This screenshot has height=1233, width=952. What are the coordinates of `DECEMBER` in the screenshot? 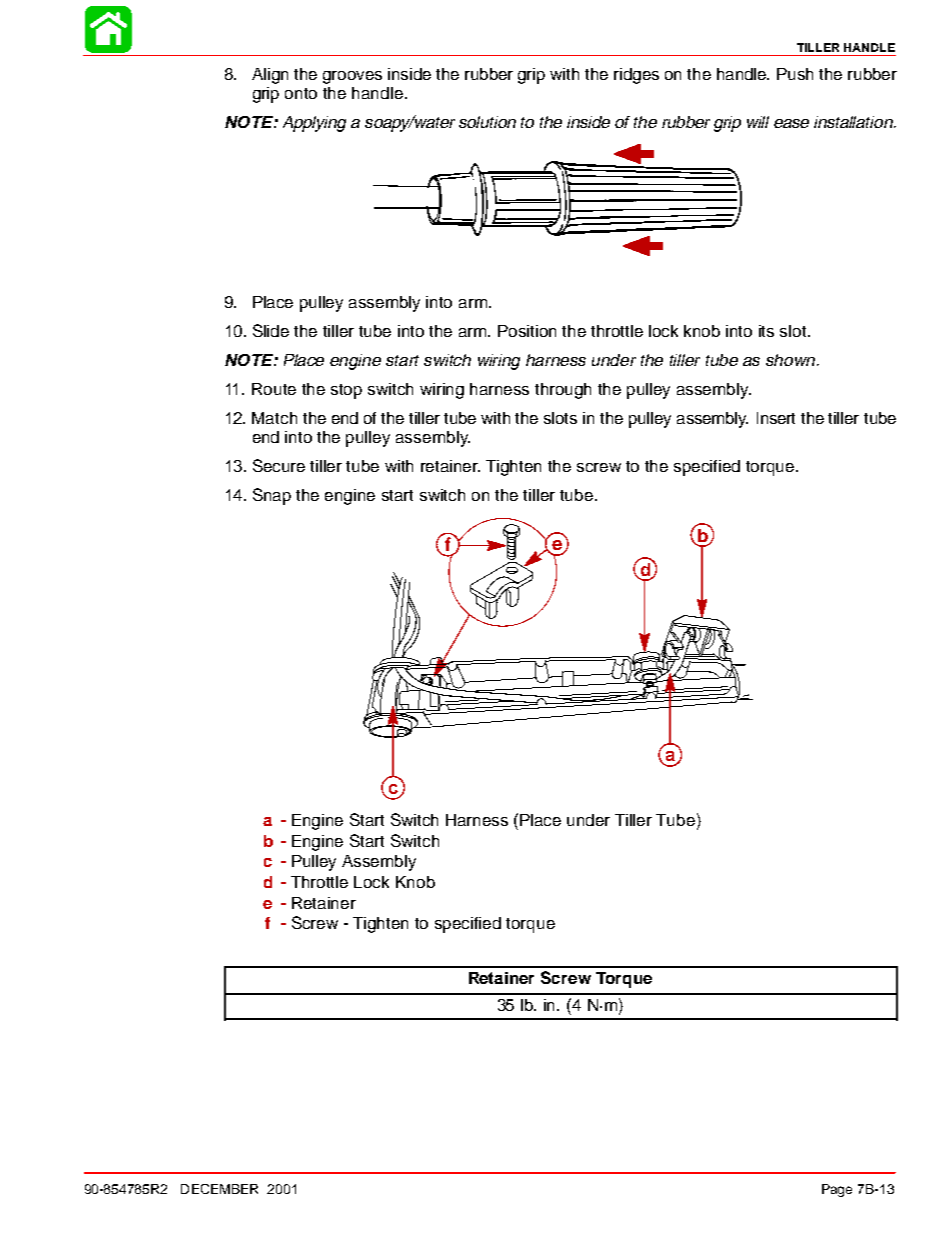 It's located at (219, 1189).
